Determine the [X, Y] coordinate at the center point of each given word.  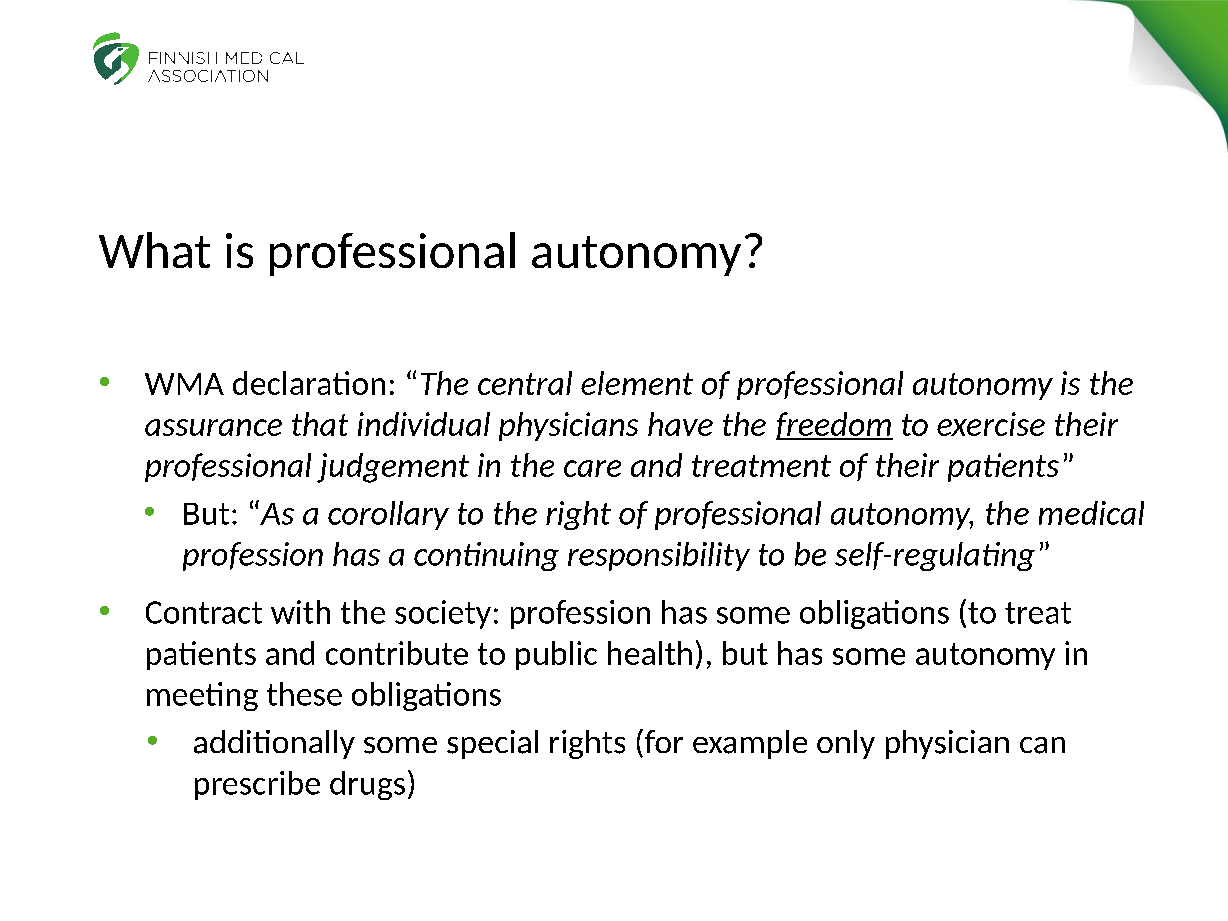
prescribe [257, 785]
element [637, 383]
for [662, 741]
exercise [991, 424]
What [154, 250]
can [1042, 745]
